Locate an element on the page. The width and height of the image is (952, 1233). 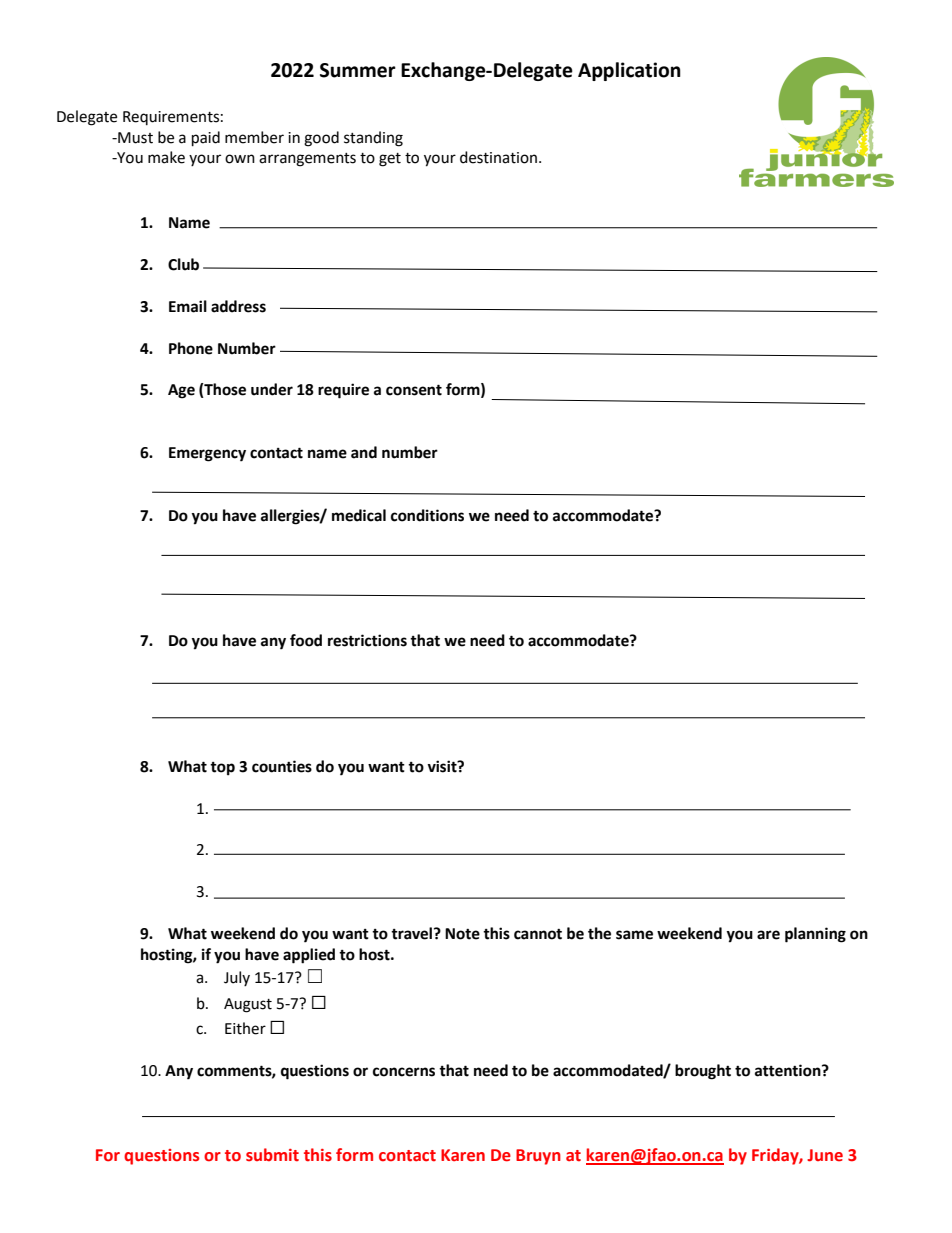
conditions is located at coordinates (427, 515).
